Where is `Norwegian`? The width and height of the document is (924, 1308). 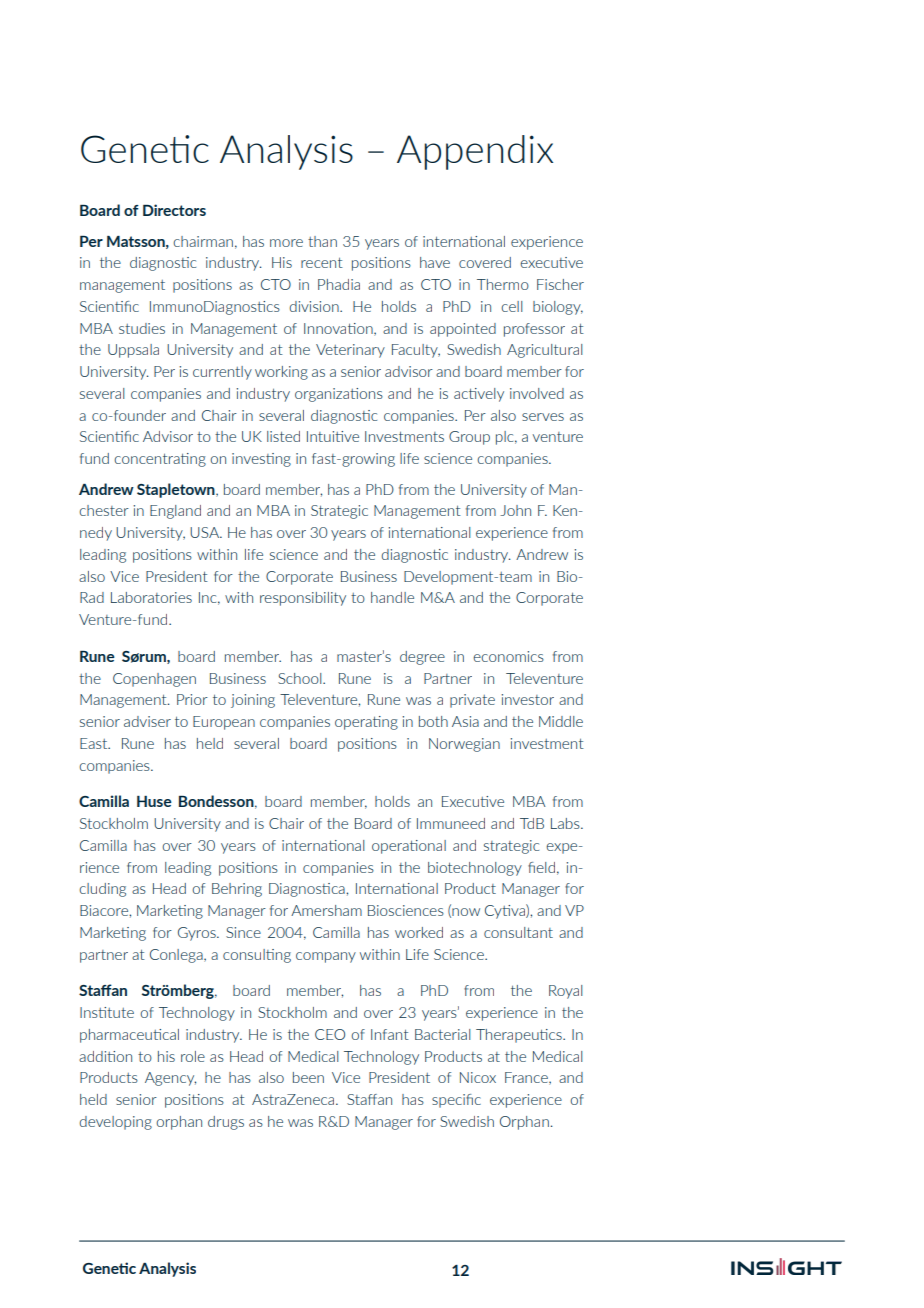
Norwegian is located at coordinates (464, 745).
